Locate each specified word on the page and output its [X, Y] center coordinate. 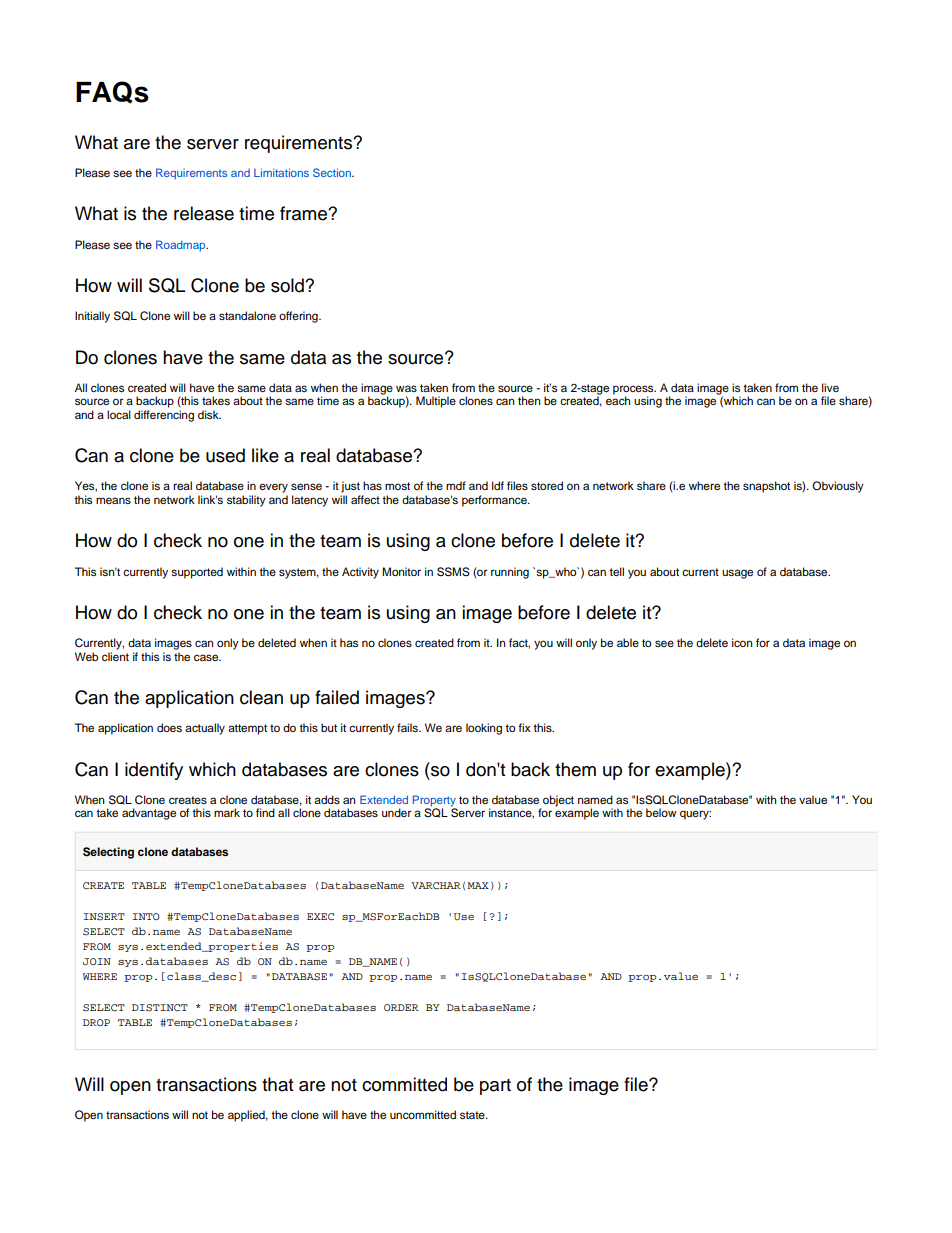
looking [484, 729]
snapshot [766, 487]
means [113, 500]
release [204, 213]
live [830, 387]
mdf [456, 485]
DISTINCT [160, 1008]
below [661, 812]
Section [333, 172]
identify [154, 771]
